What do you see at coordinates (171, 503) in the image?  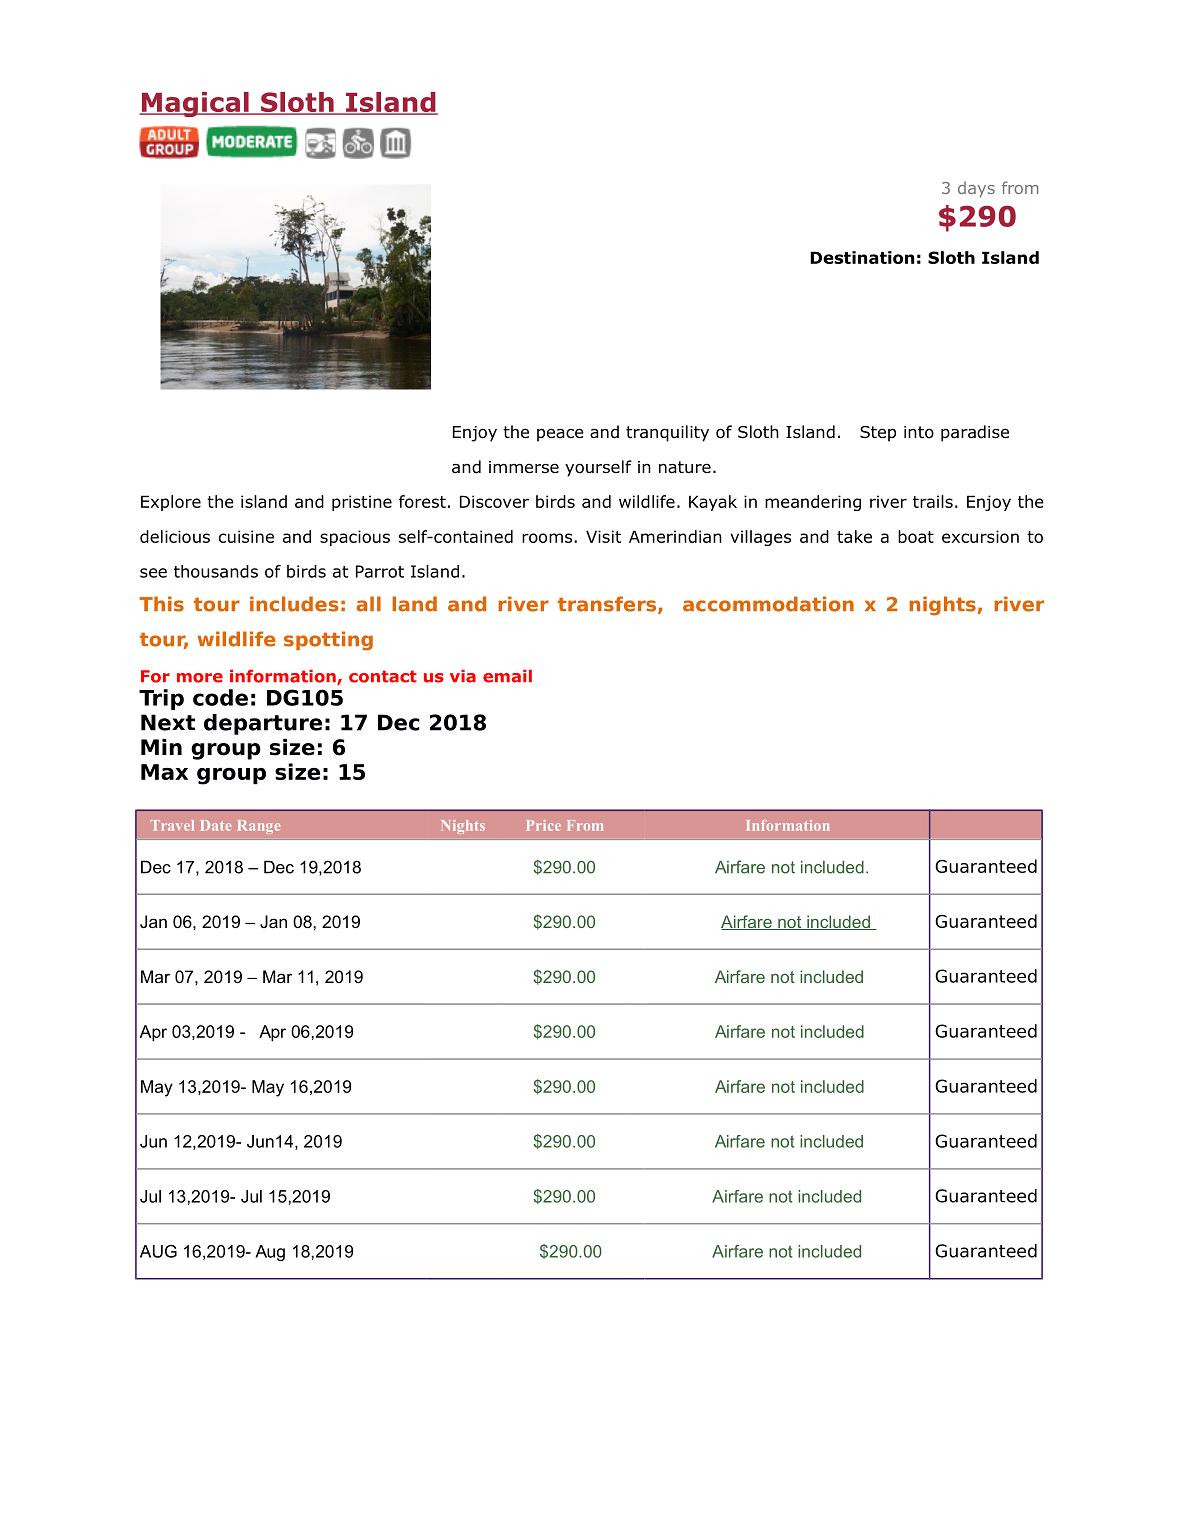 I see `Explore` at bounding box center [171, 503].
